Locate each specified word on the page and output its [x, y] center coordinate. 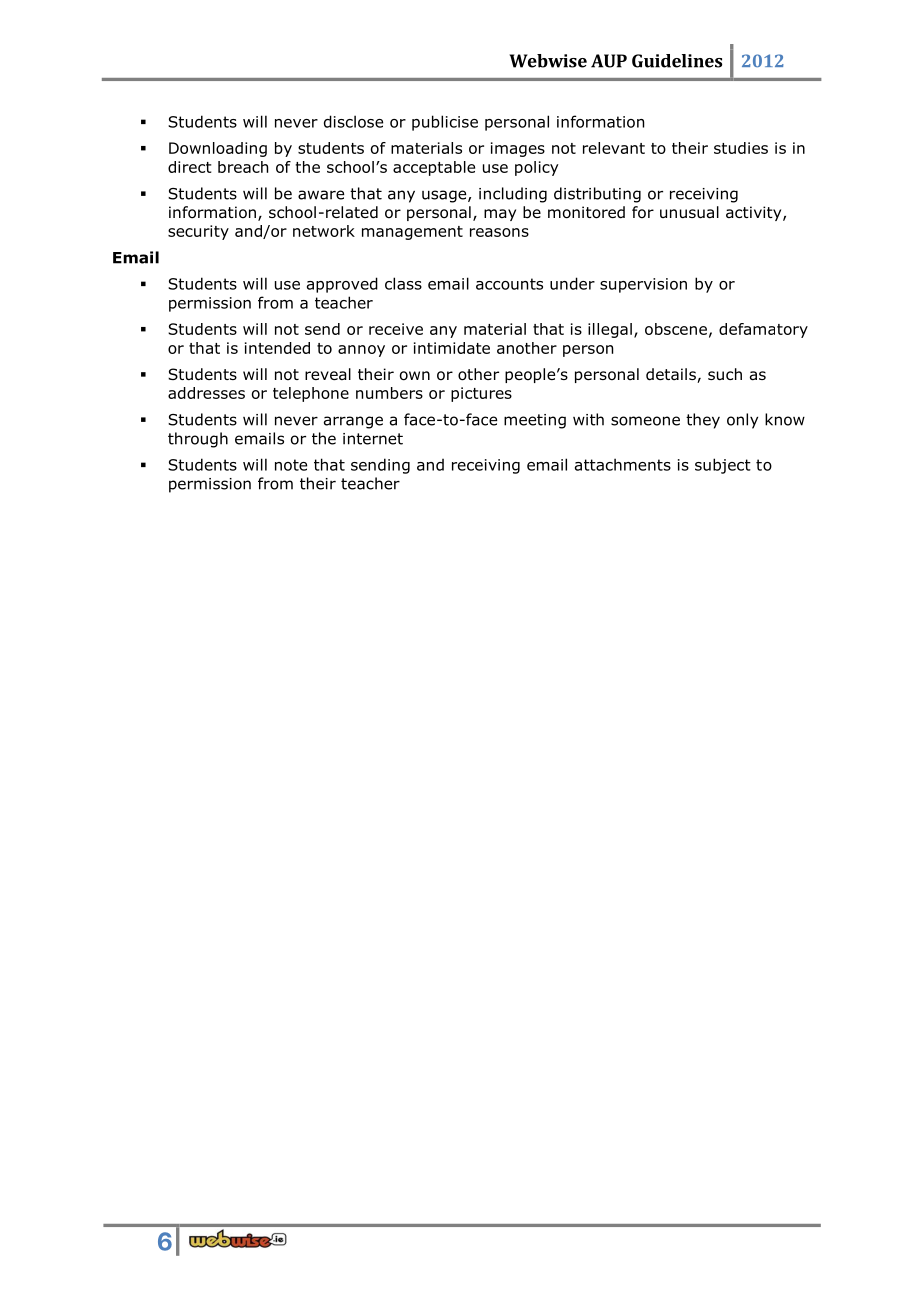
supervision [643, 285]
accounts [509, 284]
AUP [609, 61]
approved [342, 285]
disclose [353, 121]
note [291, 465]
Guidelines [677, 61]
